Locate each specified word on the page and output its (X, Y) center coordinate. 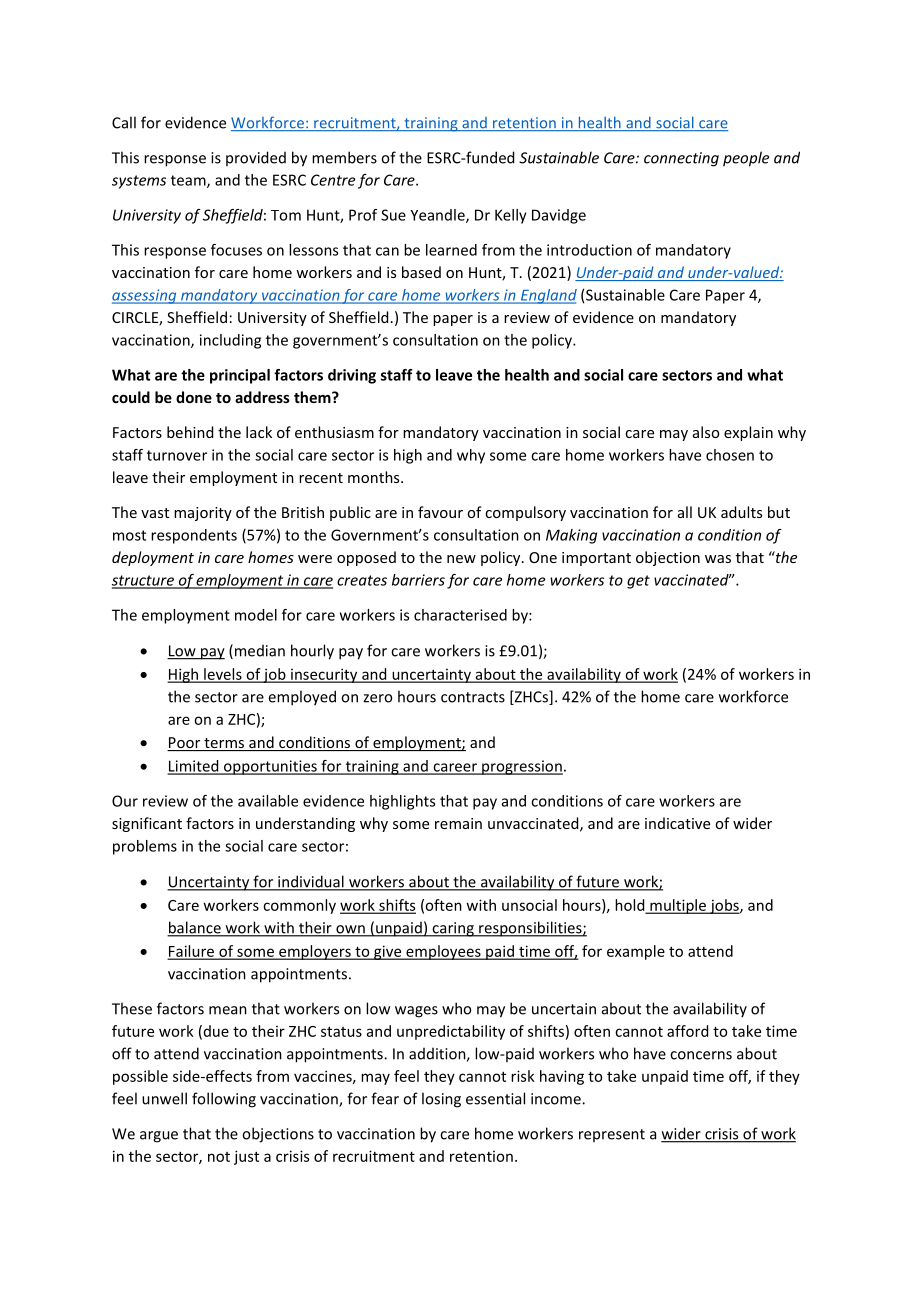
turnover (177, 455)
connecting (681, 159)
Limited (194, 767)
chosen (730, 455)
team (189, 181)
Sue (393, 215)
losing (441, 1100)
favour (440, 512)
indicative (677, 823)
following (224, 1100)
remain (458, 823)
